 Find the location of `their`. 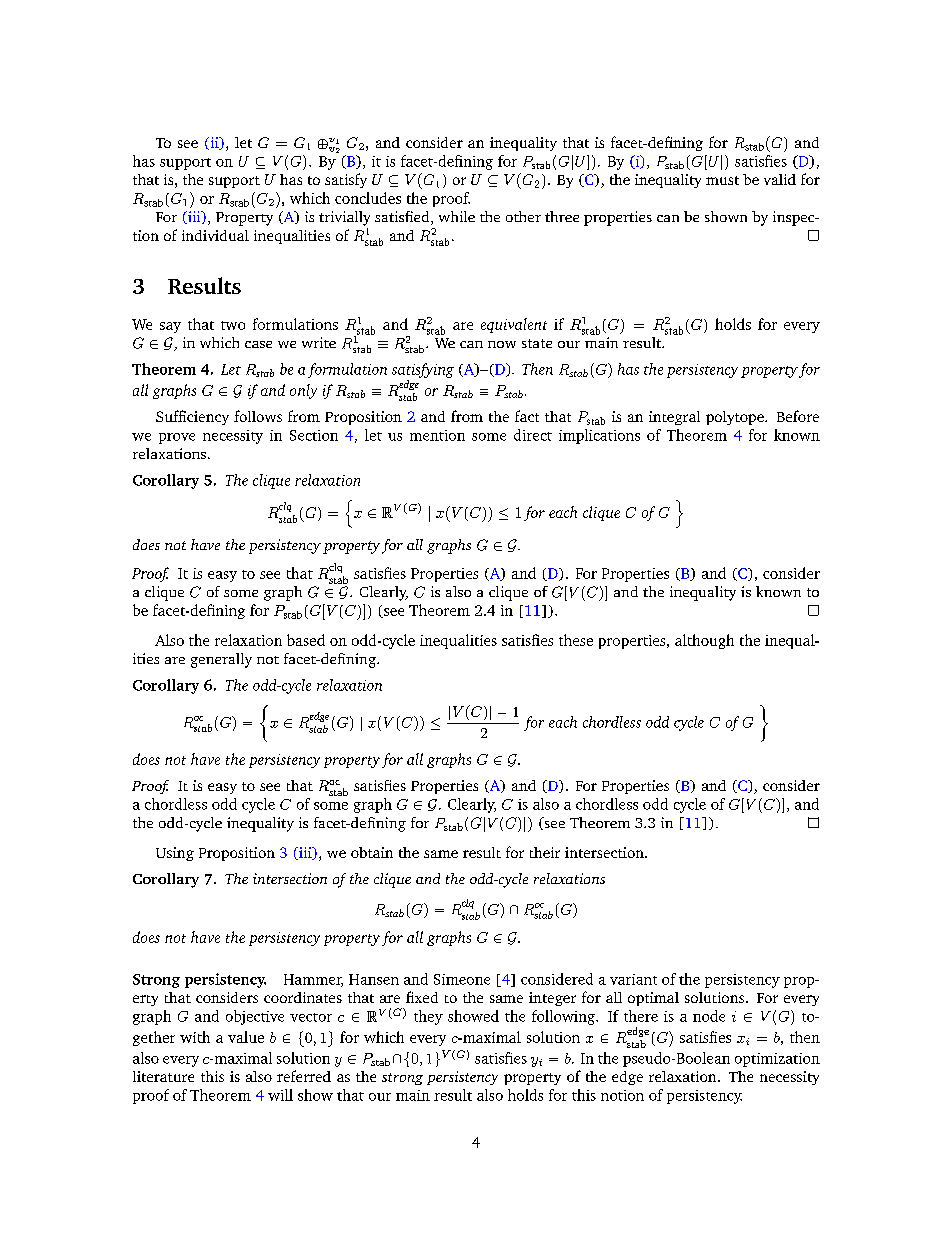

their is located at coordinates (545, 852).
